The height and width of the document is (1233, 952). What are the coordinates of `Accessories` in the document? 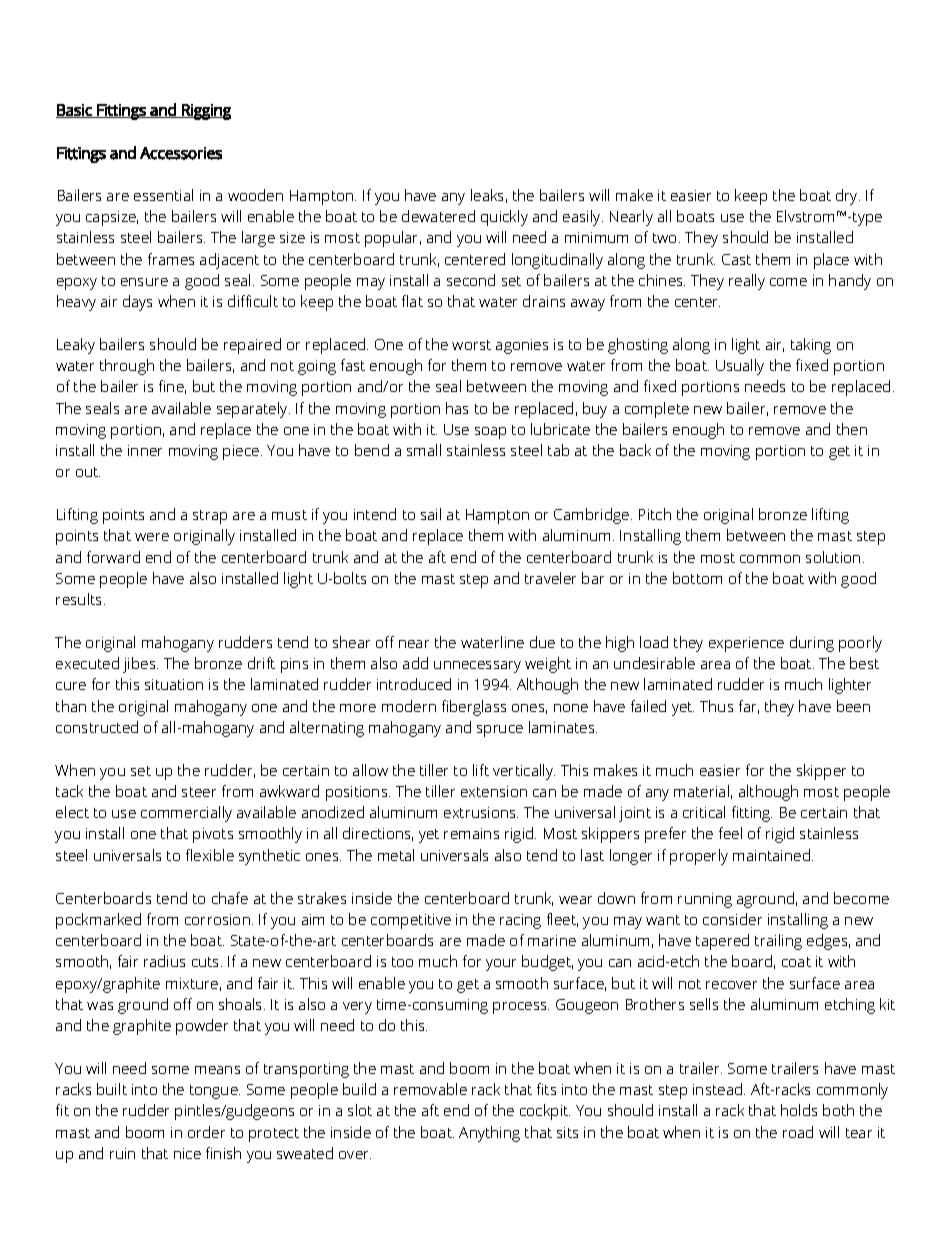 It's located at (181, 153).
